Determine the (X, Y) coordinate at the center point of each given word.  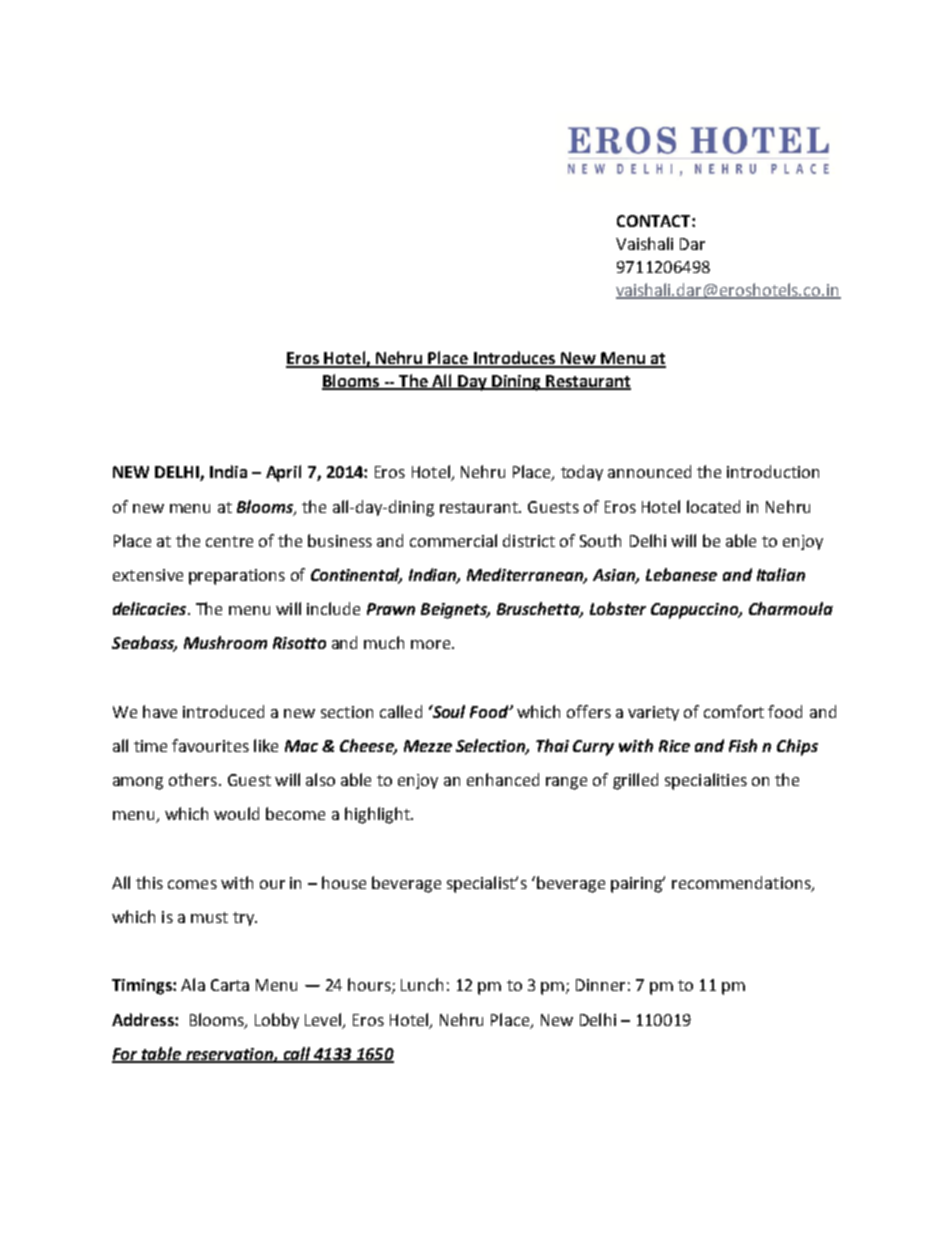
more (432, 644)
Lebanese (681, 574)
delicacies (151, 608)
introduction (773, 471)
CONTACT (655, 221)
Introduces (515, 359)
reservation (229, 1055)
